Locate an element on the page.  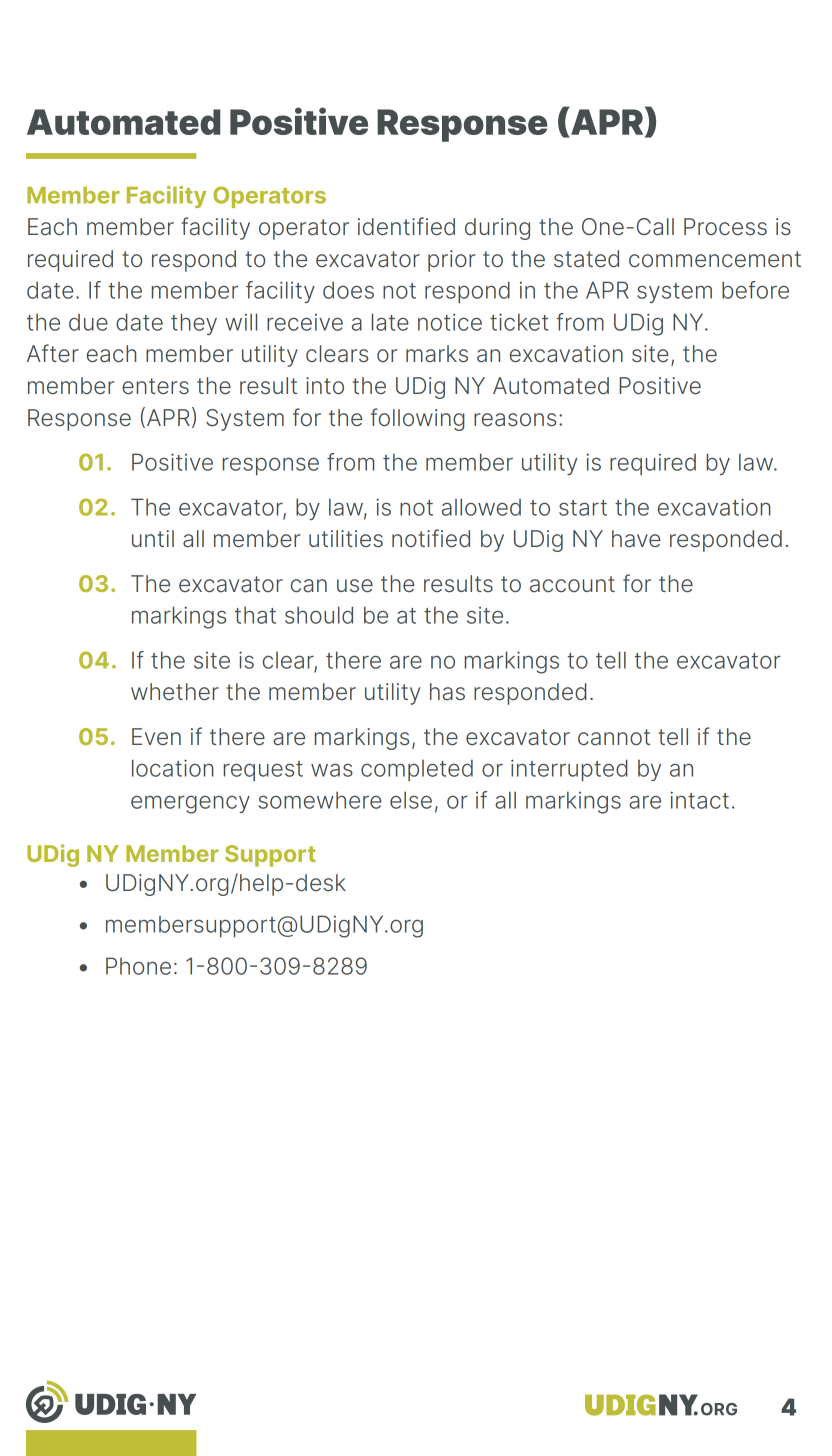
identified is located at coordinates (406, 226).
